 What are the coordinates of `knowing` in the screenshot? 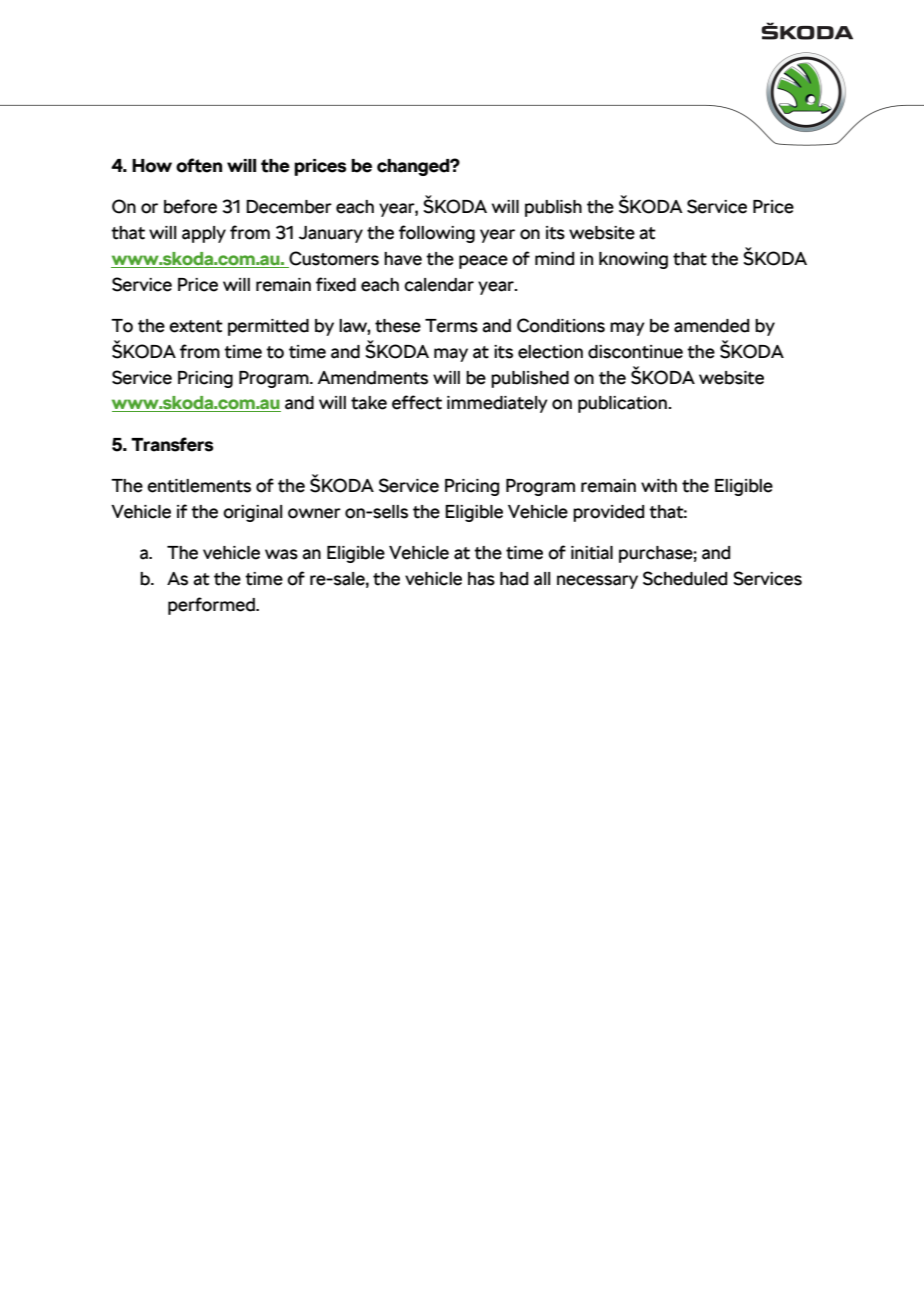 It's located at (633, 260).
